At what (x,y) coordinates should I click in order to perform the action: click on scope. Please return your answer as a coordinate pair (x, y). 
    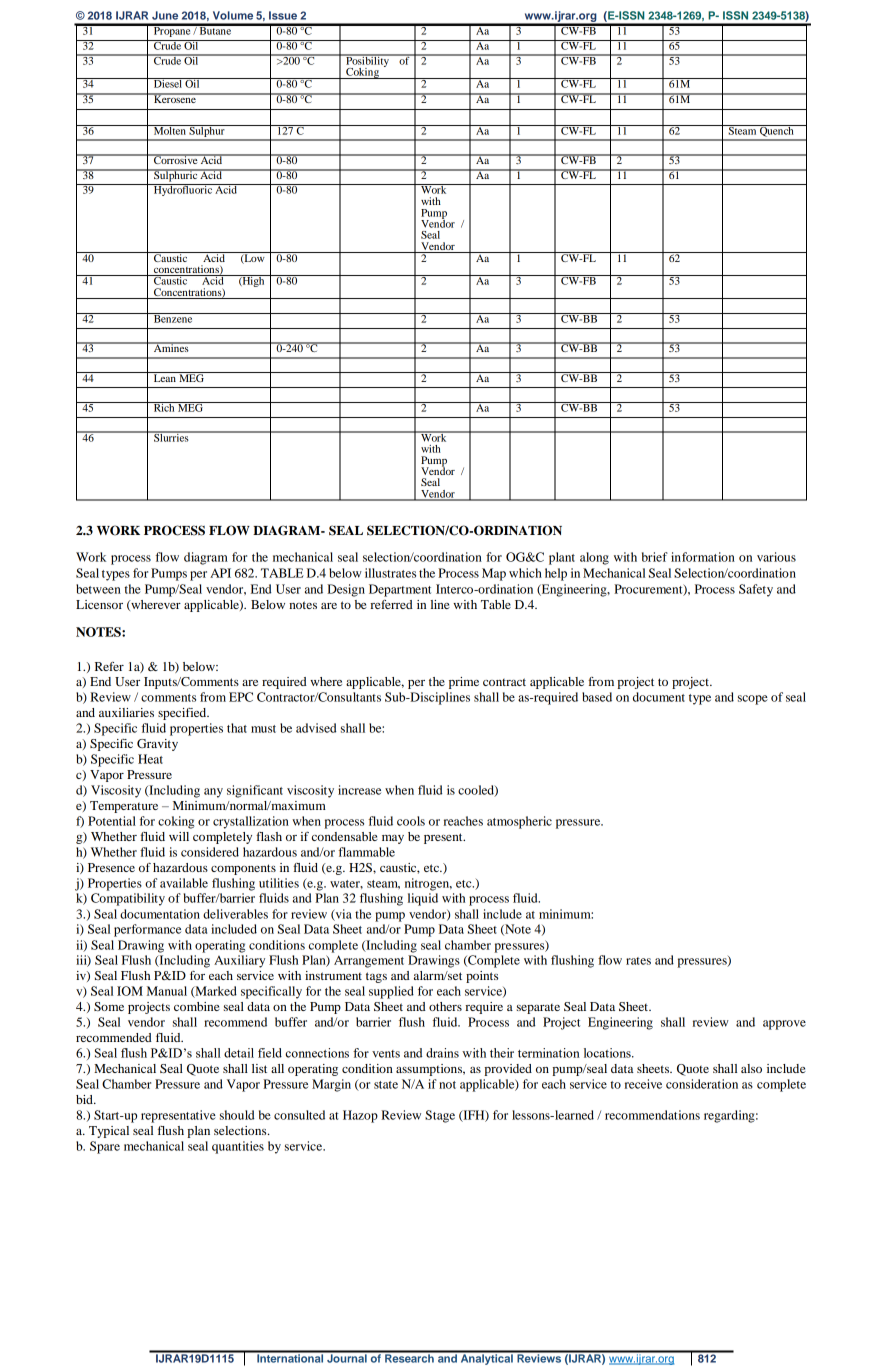
    Looking at the image, I should click on (753, 700).
